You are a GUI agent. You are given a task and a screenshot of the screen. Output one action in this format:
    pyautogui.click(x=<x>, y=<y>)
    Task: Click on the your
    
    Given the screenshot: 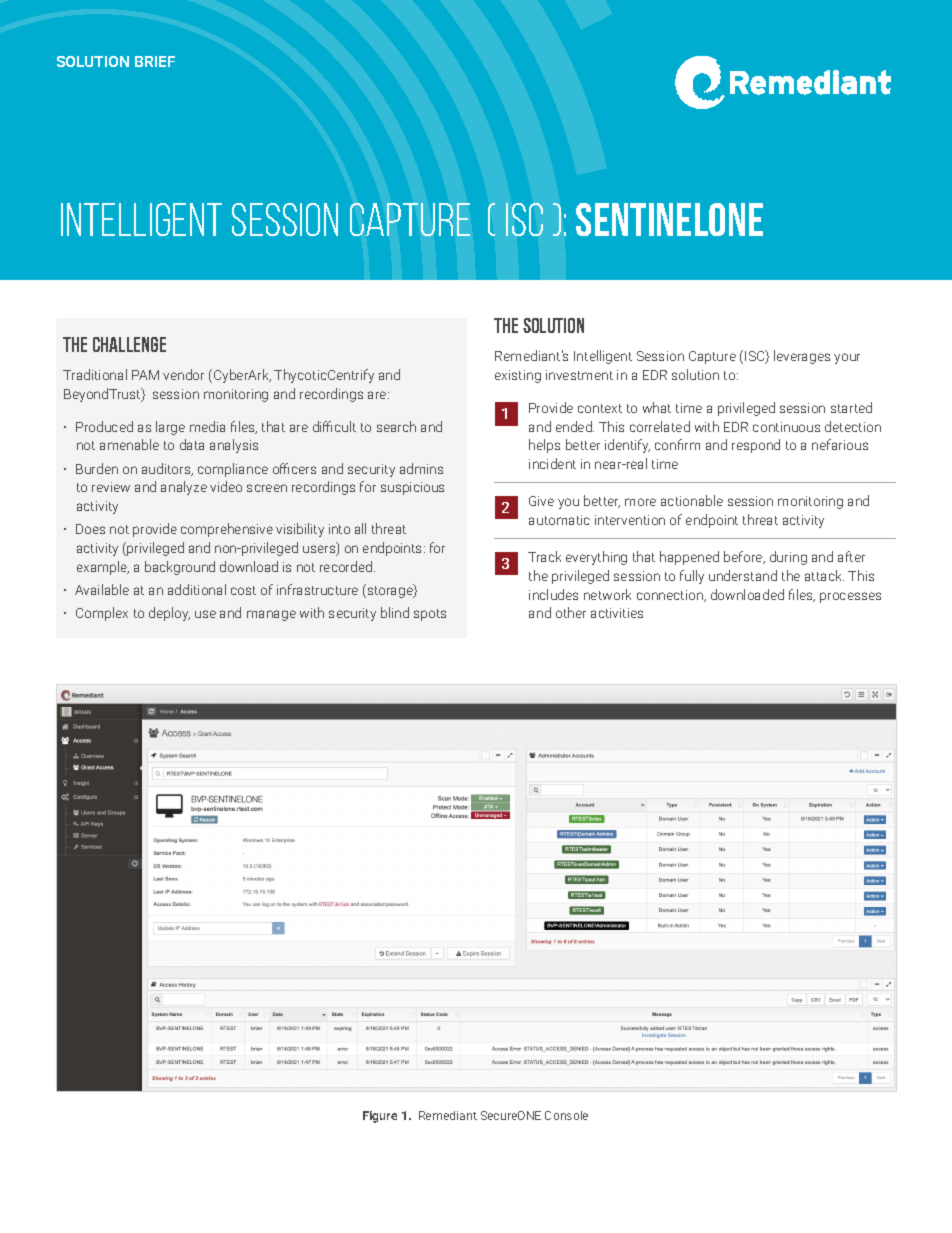 What is the action you would take?
    pyautogui.click(x=847, y=358)
